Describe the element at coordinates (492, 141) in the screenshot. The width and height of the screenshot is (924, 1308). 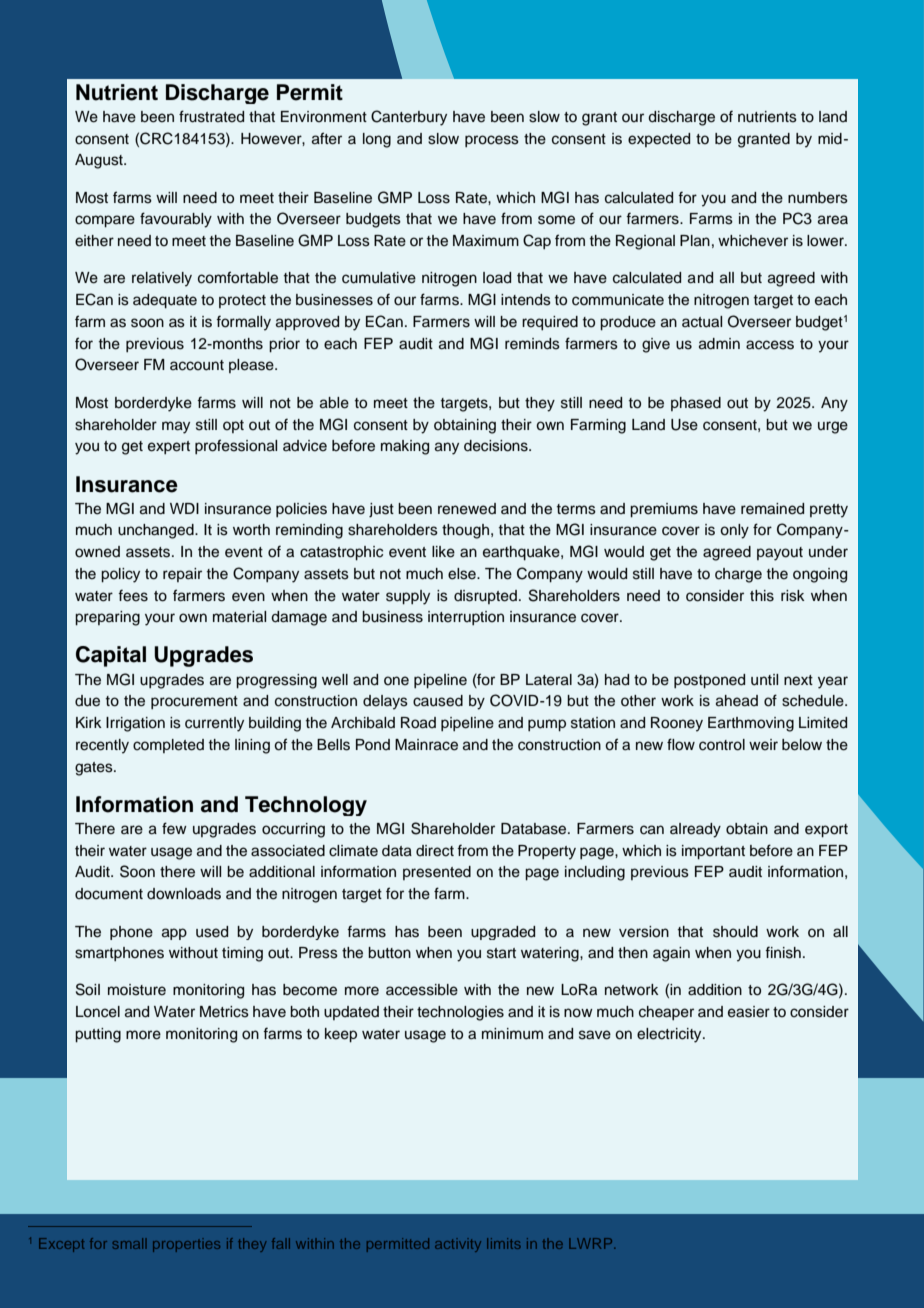
I see `process` at that location.
